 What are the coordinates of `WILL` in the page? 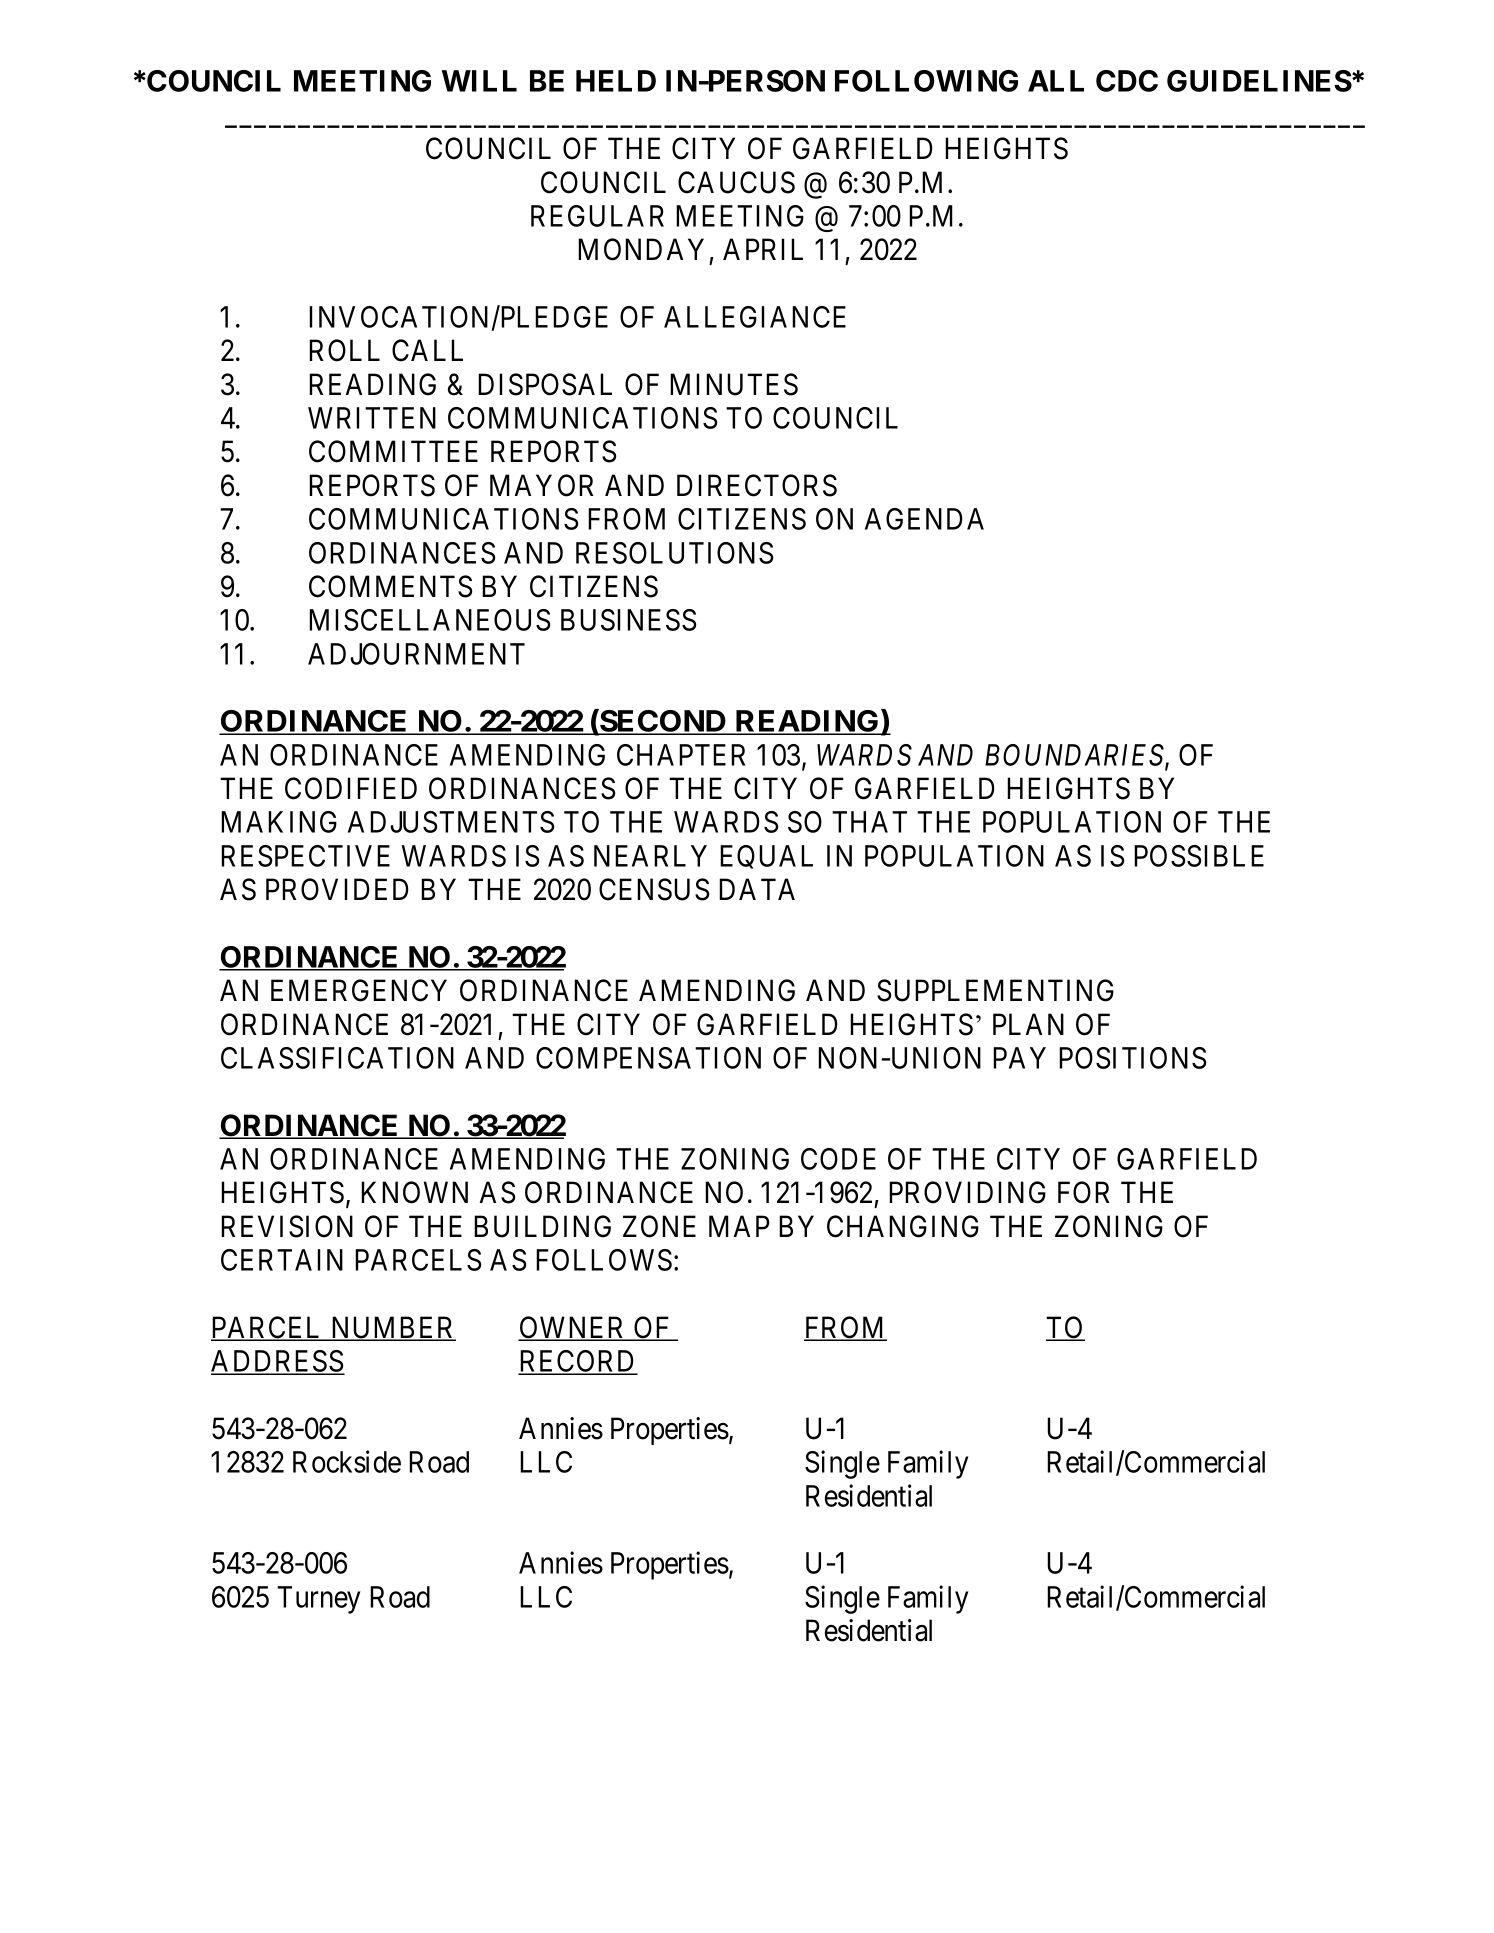 It's located at (479, 81).
